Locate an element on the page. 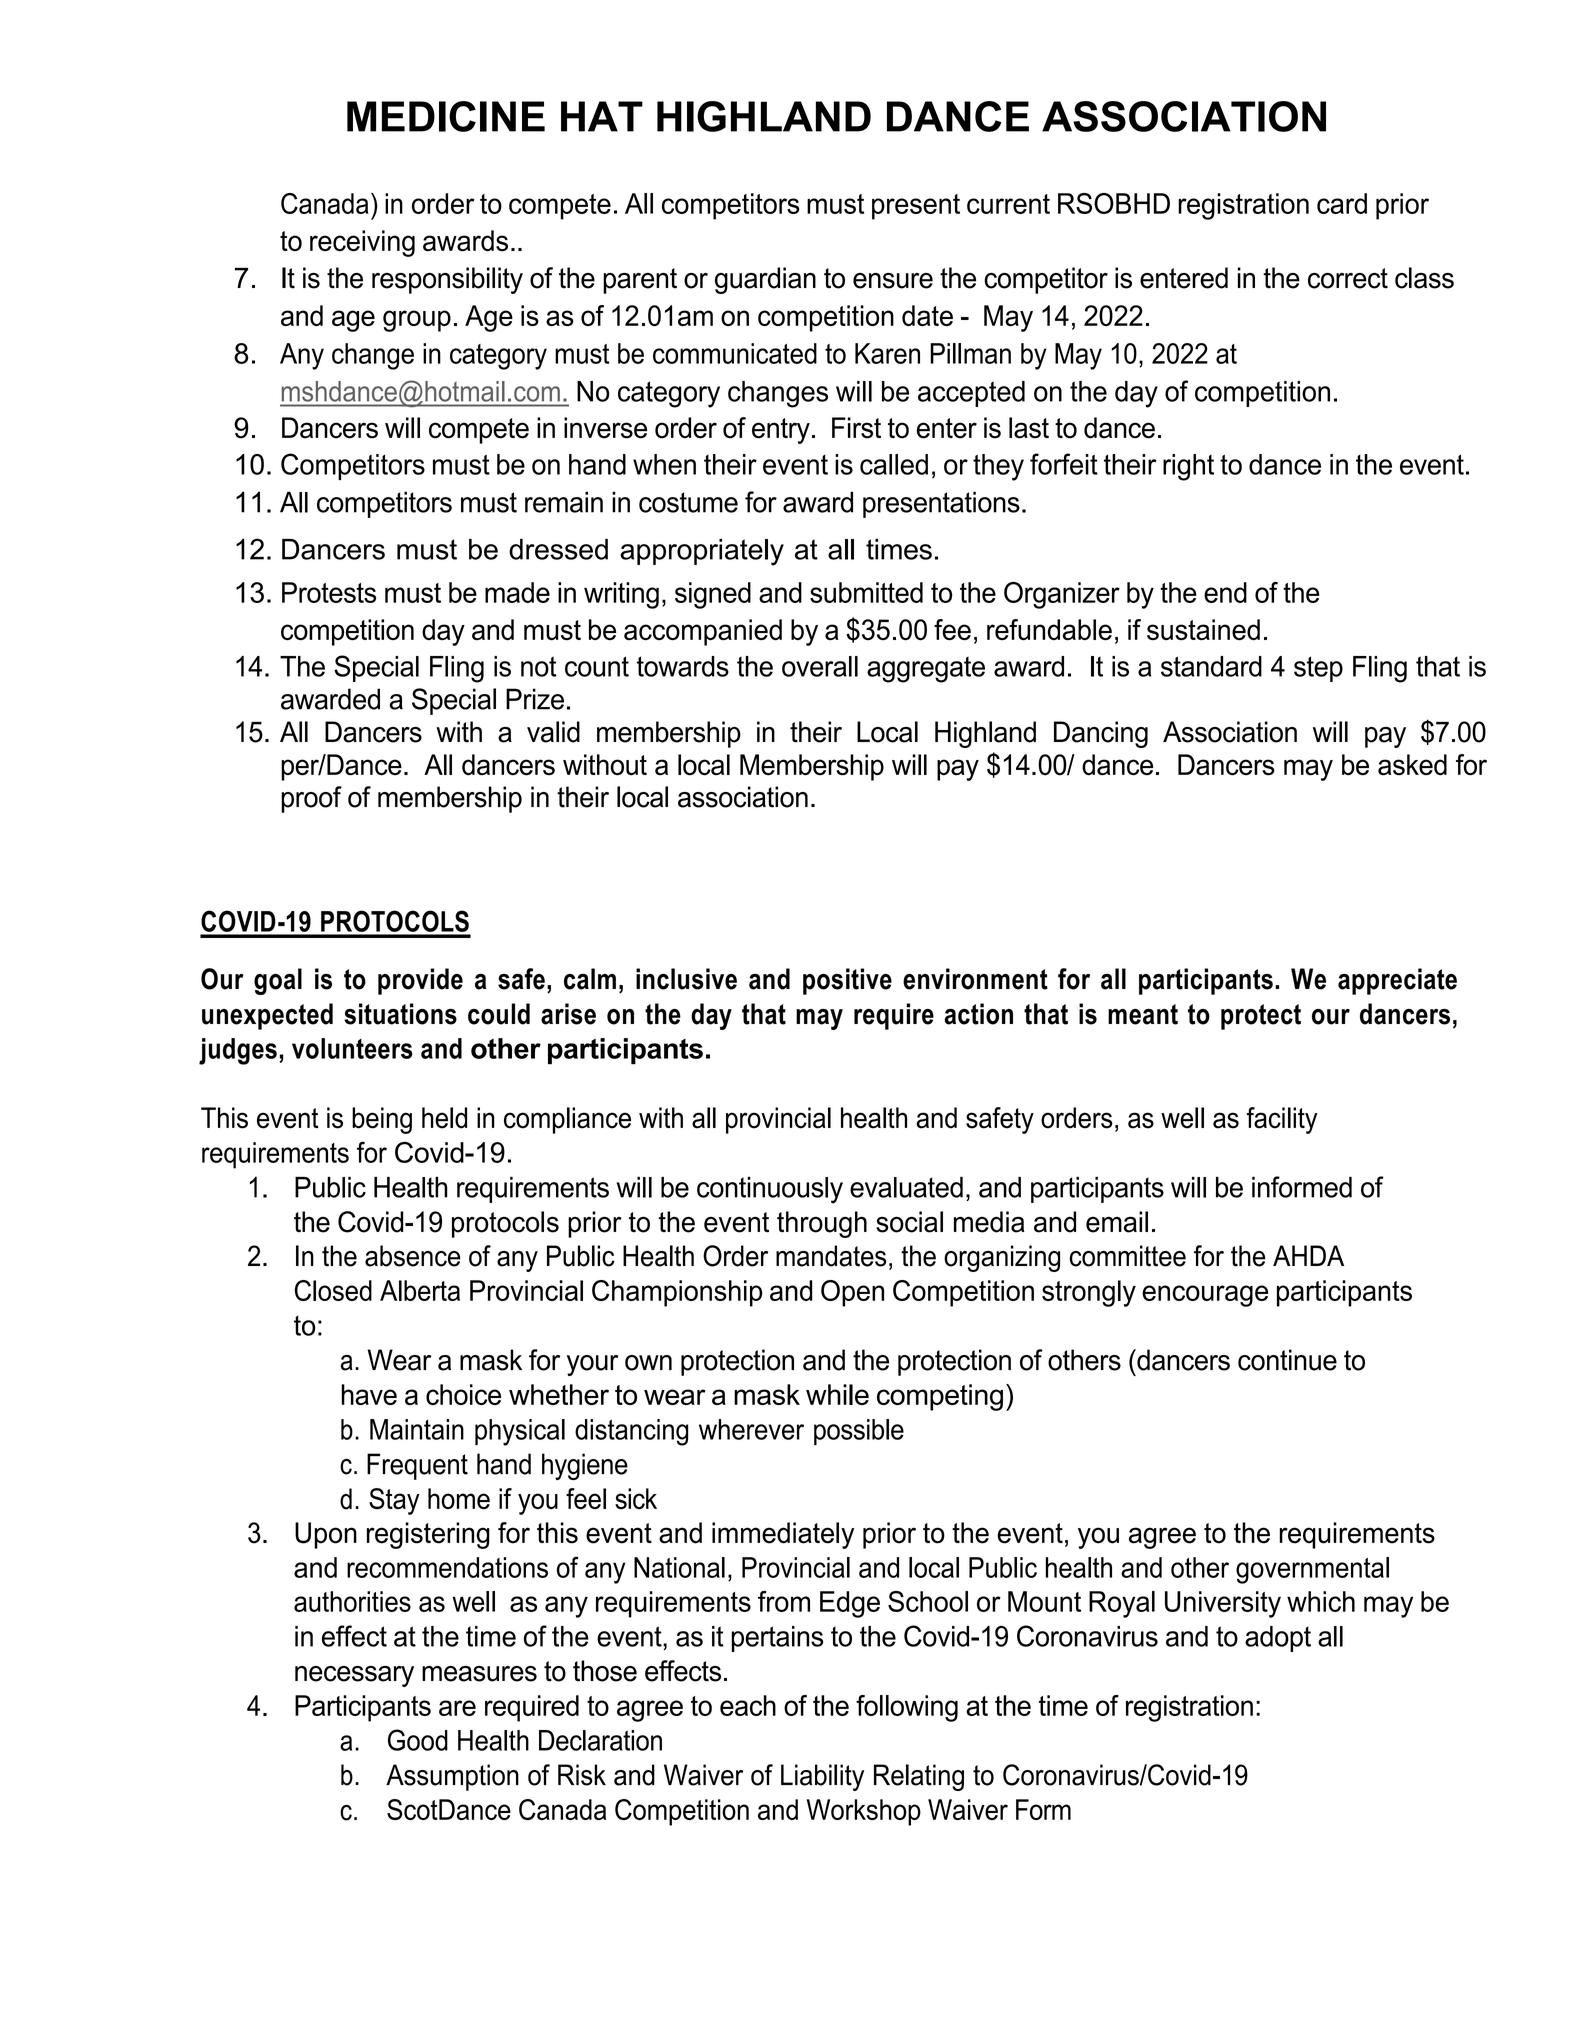  positive is located at coordinates (847, 981).
